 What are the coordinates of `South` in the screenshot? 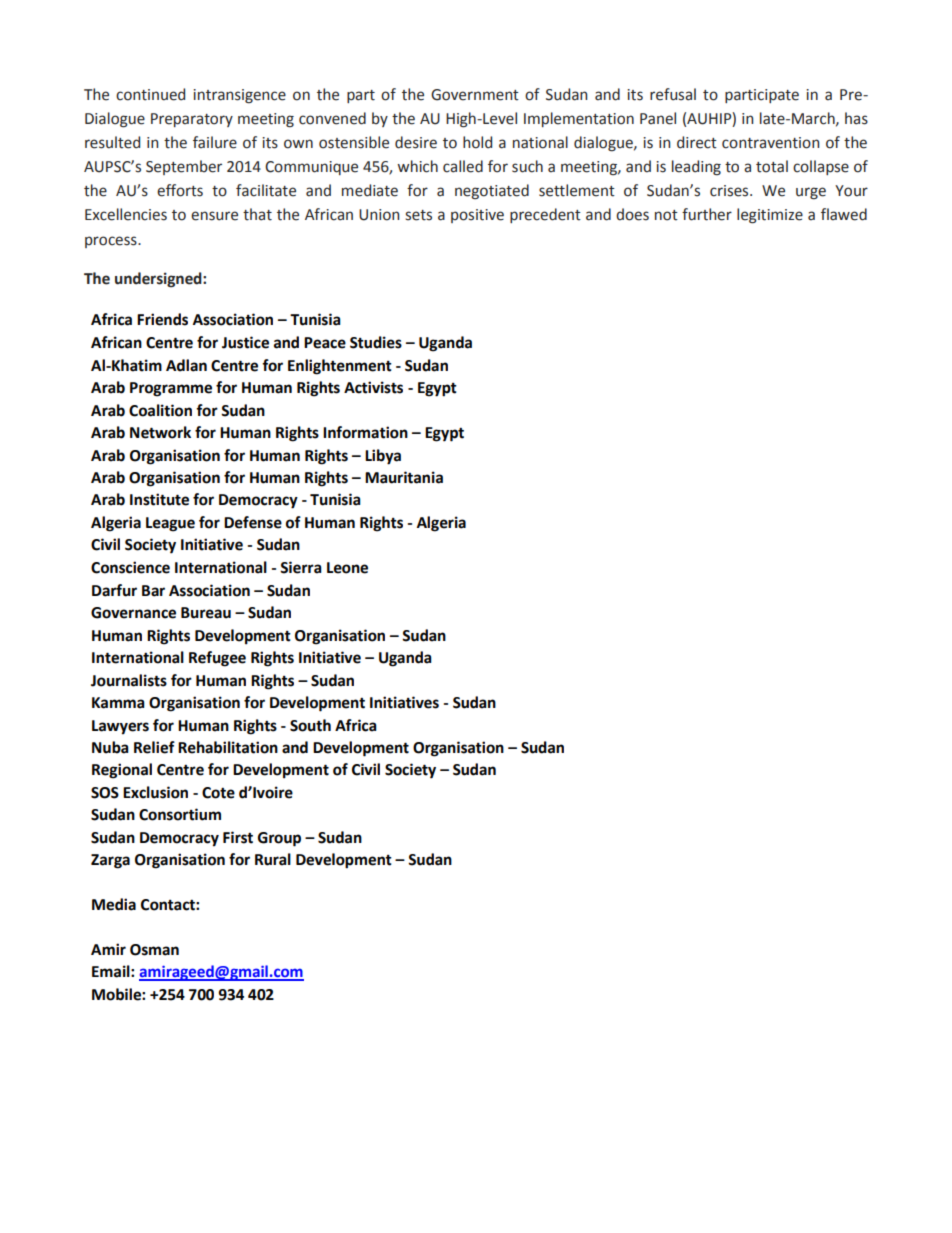 It's located at (310, 725).
